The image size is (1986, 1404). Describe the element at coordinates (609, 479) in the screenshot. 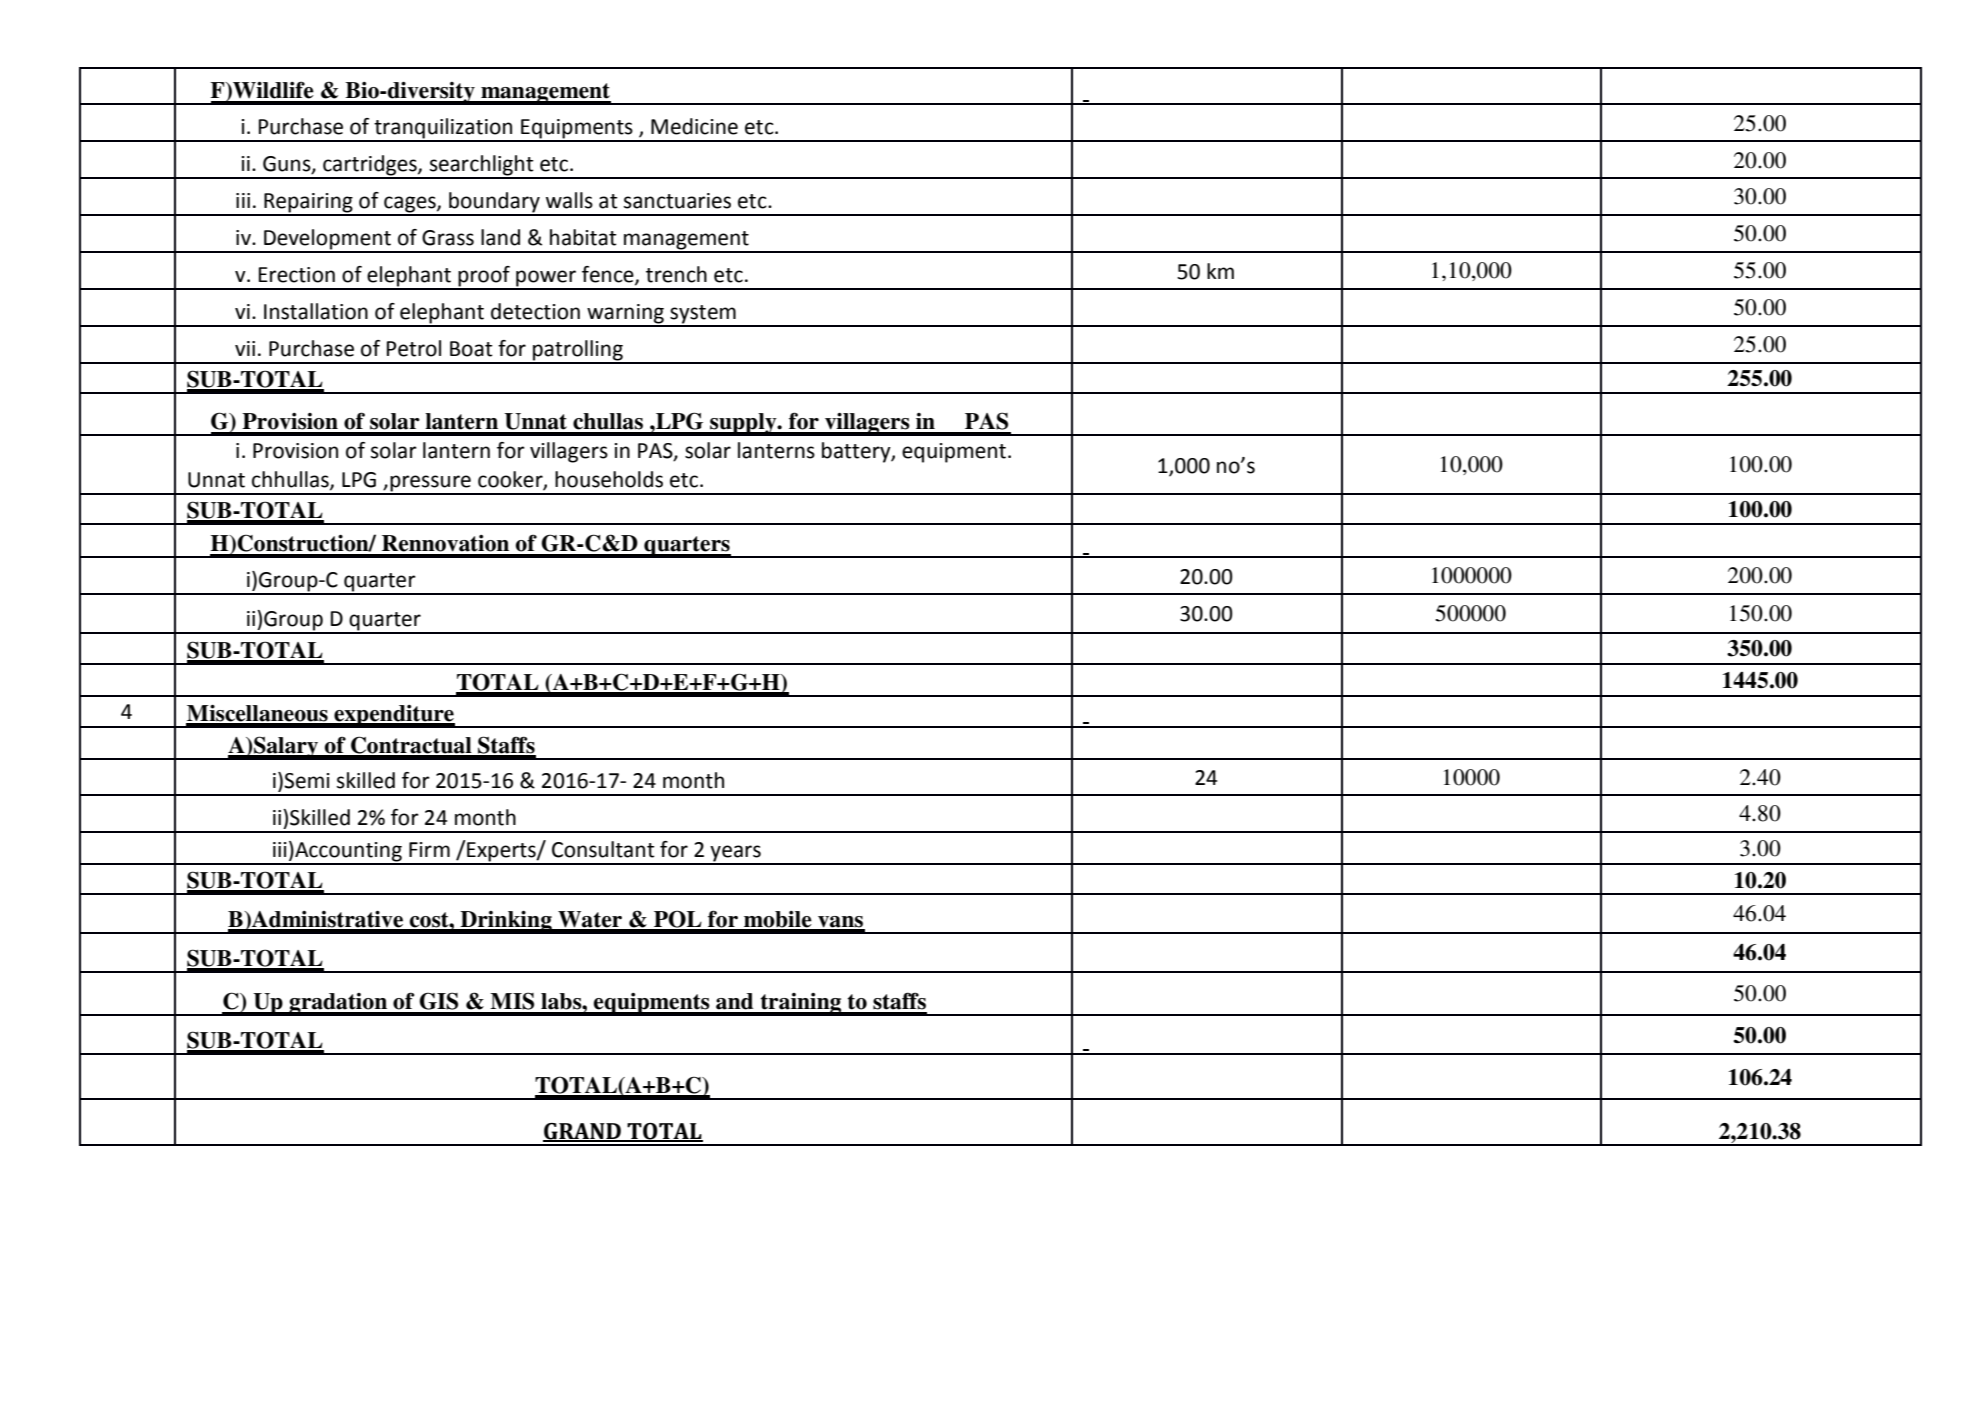

I see `households` at that location.
